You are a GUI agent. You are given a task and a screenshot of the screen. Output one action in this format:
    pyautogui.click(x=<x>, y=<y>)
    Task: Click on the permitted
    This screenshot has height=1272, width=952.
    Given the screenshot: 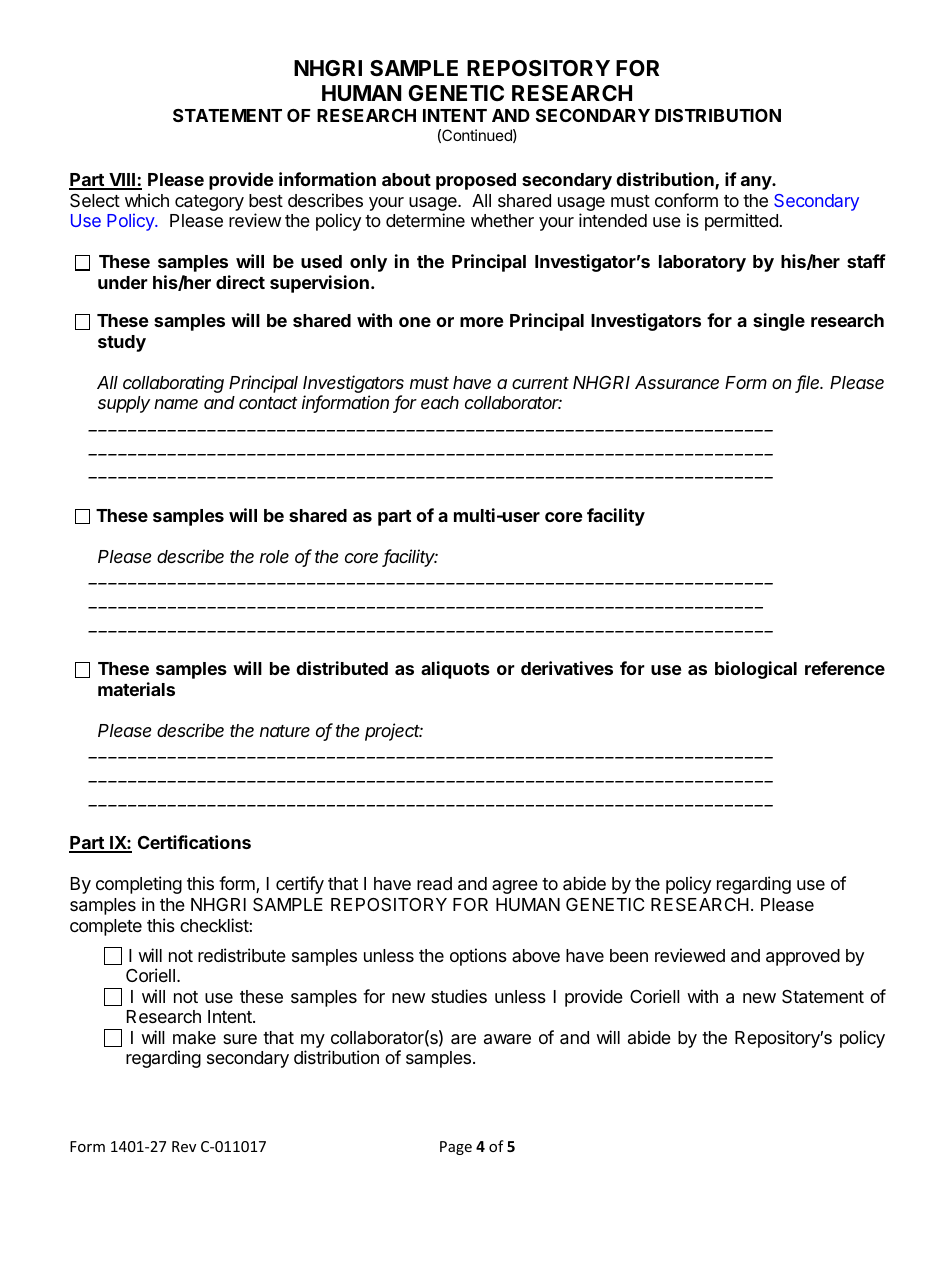 What is the action you would take?
    pyautogui.click(x=741, y=222)
